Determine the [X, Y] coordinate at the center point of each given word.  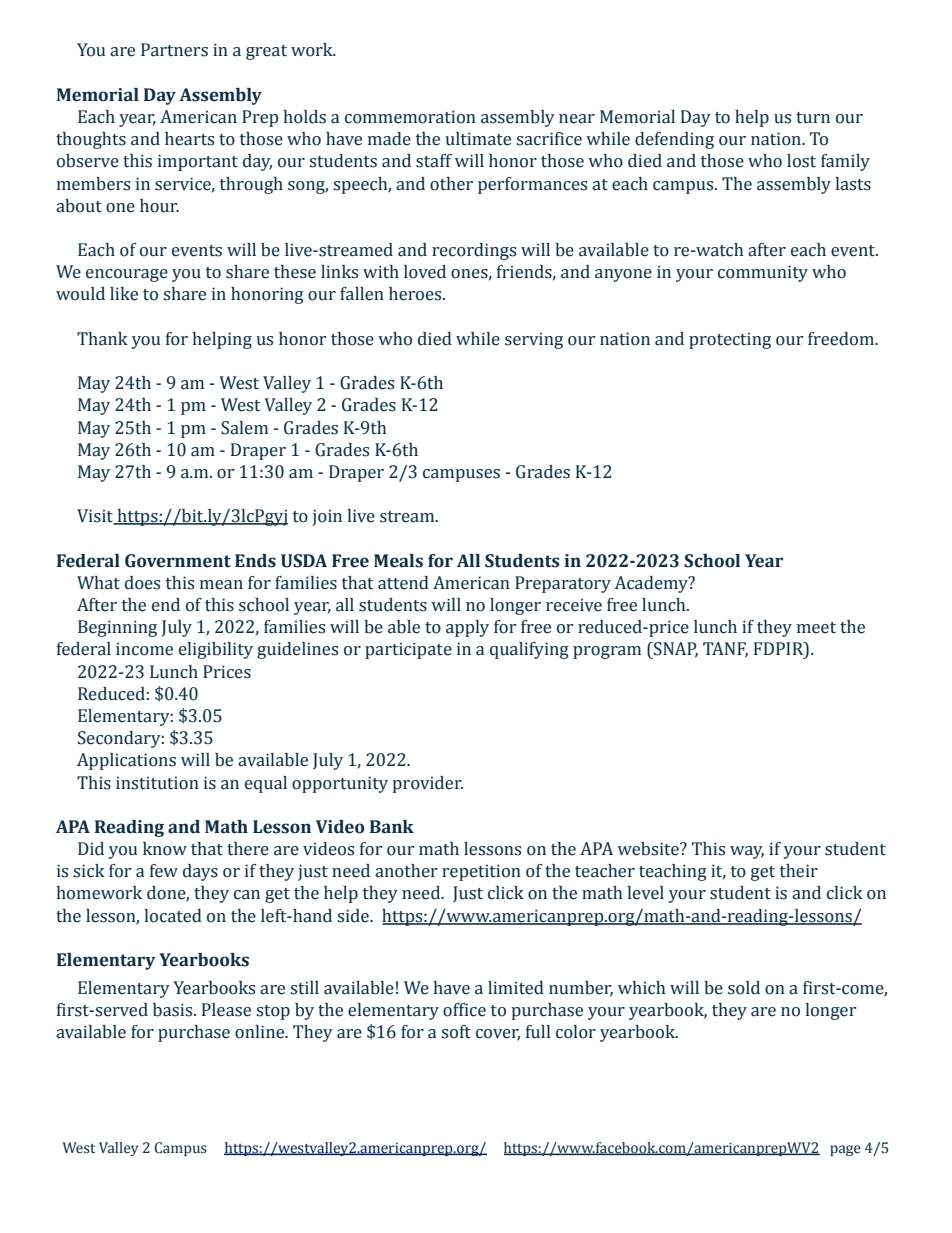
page [845, 1150]
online [261, 1032]
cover [498, 1035]
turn [813, 118]
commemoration [410, 117]
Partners [174, 50]
